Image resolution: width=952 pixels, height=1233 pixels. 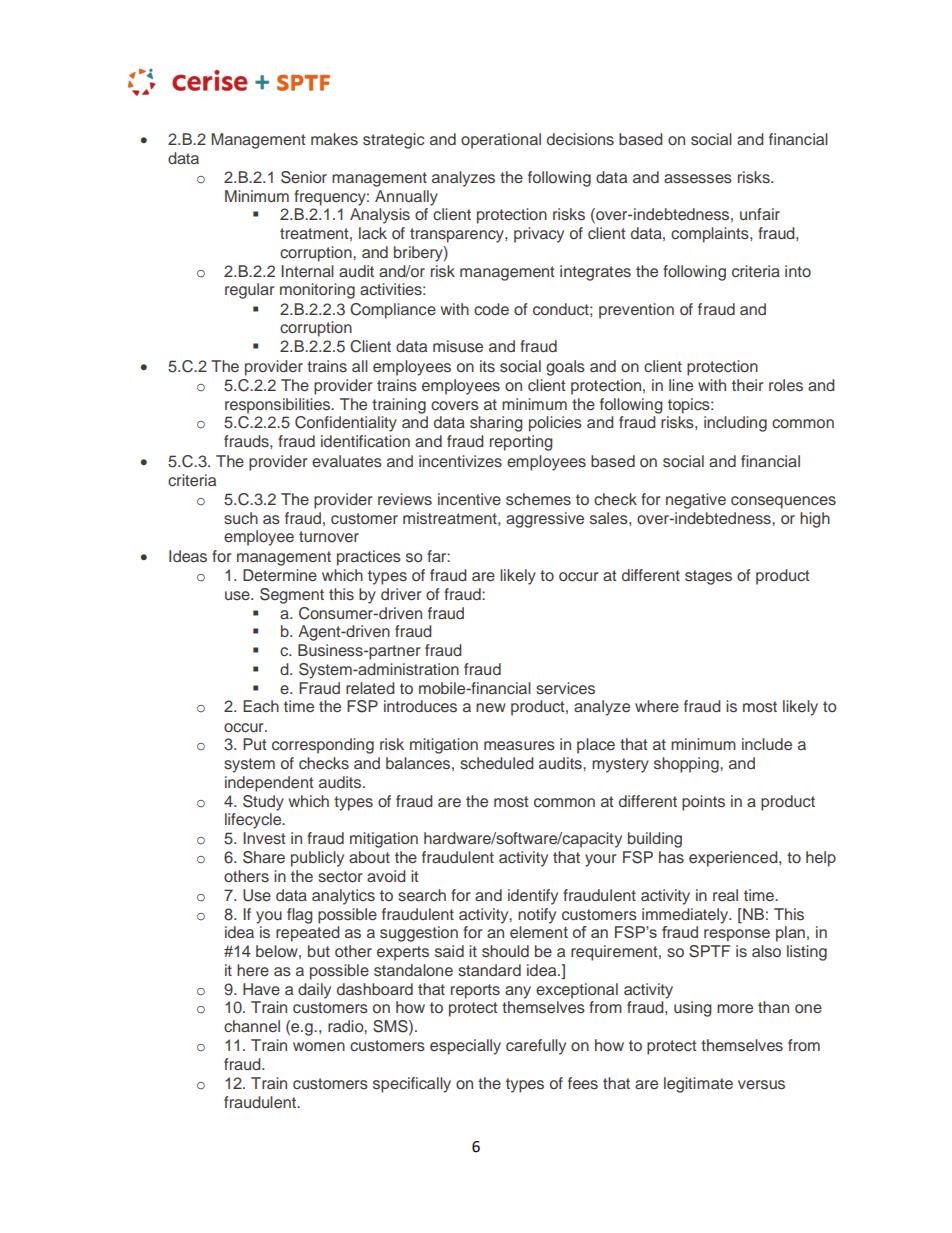 I want to click on evaluates, so click(x=347, y=461).
